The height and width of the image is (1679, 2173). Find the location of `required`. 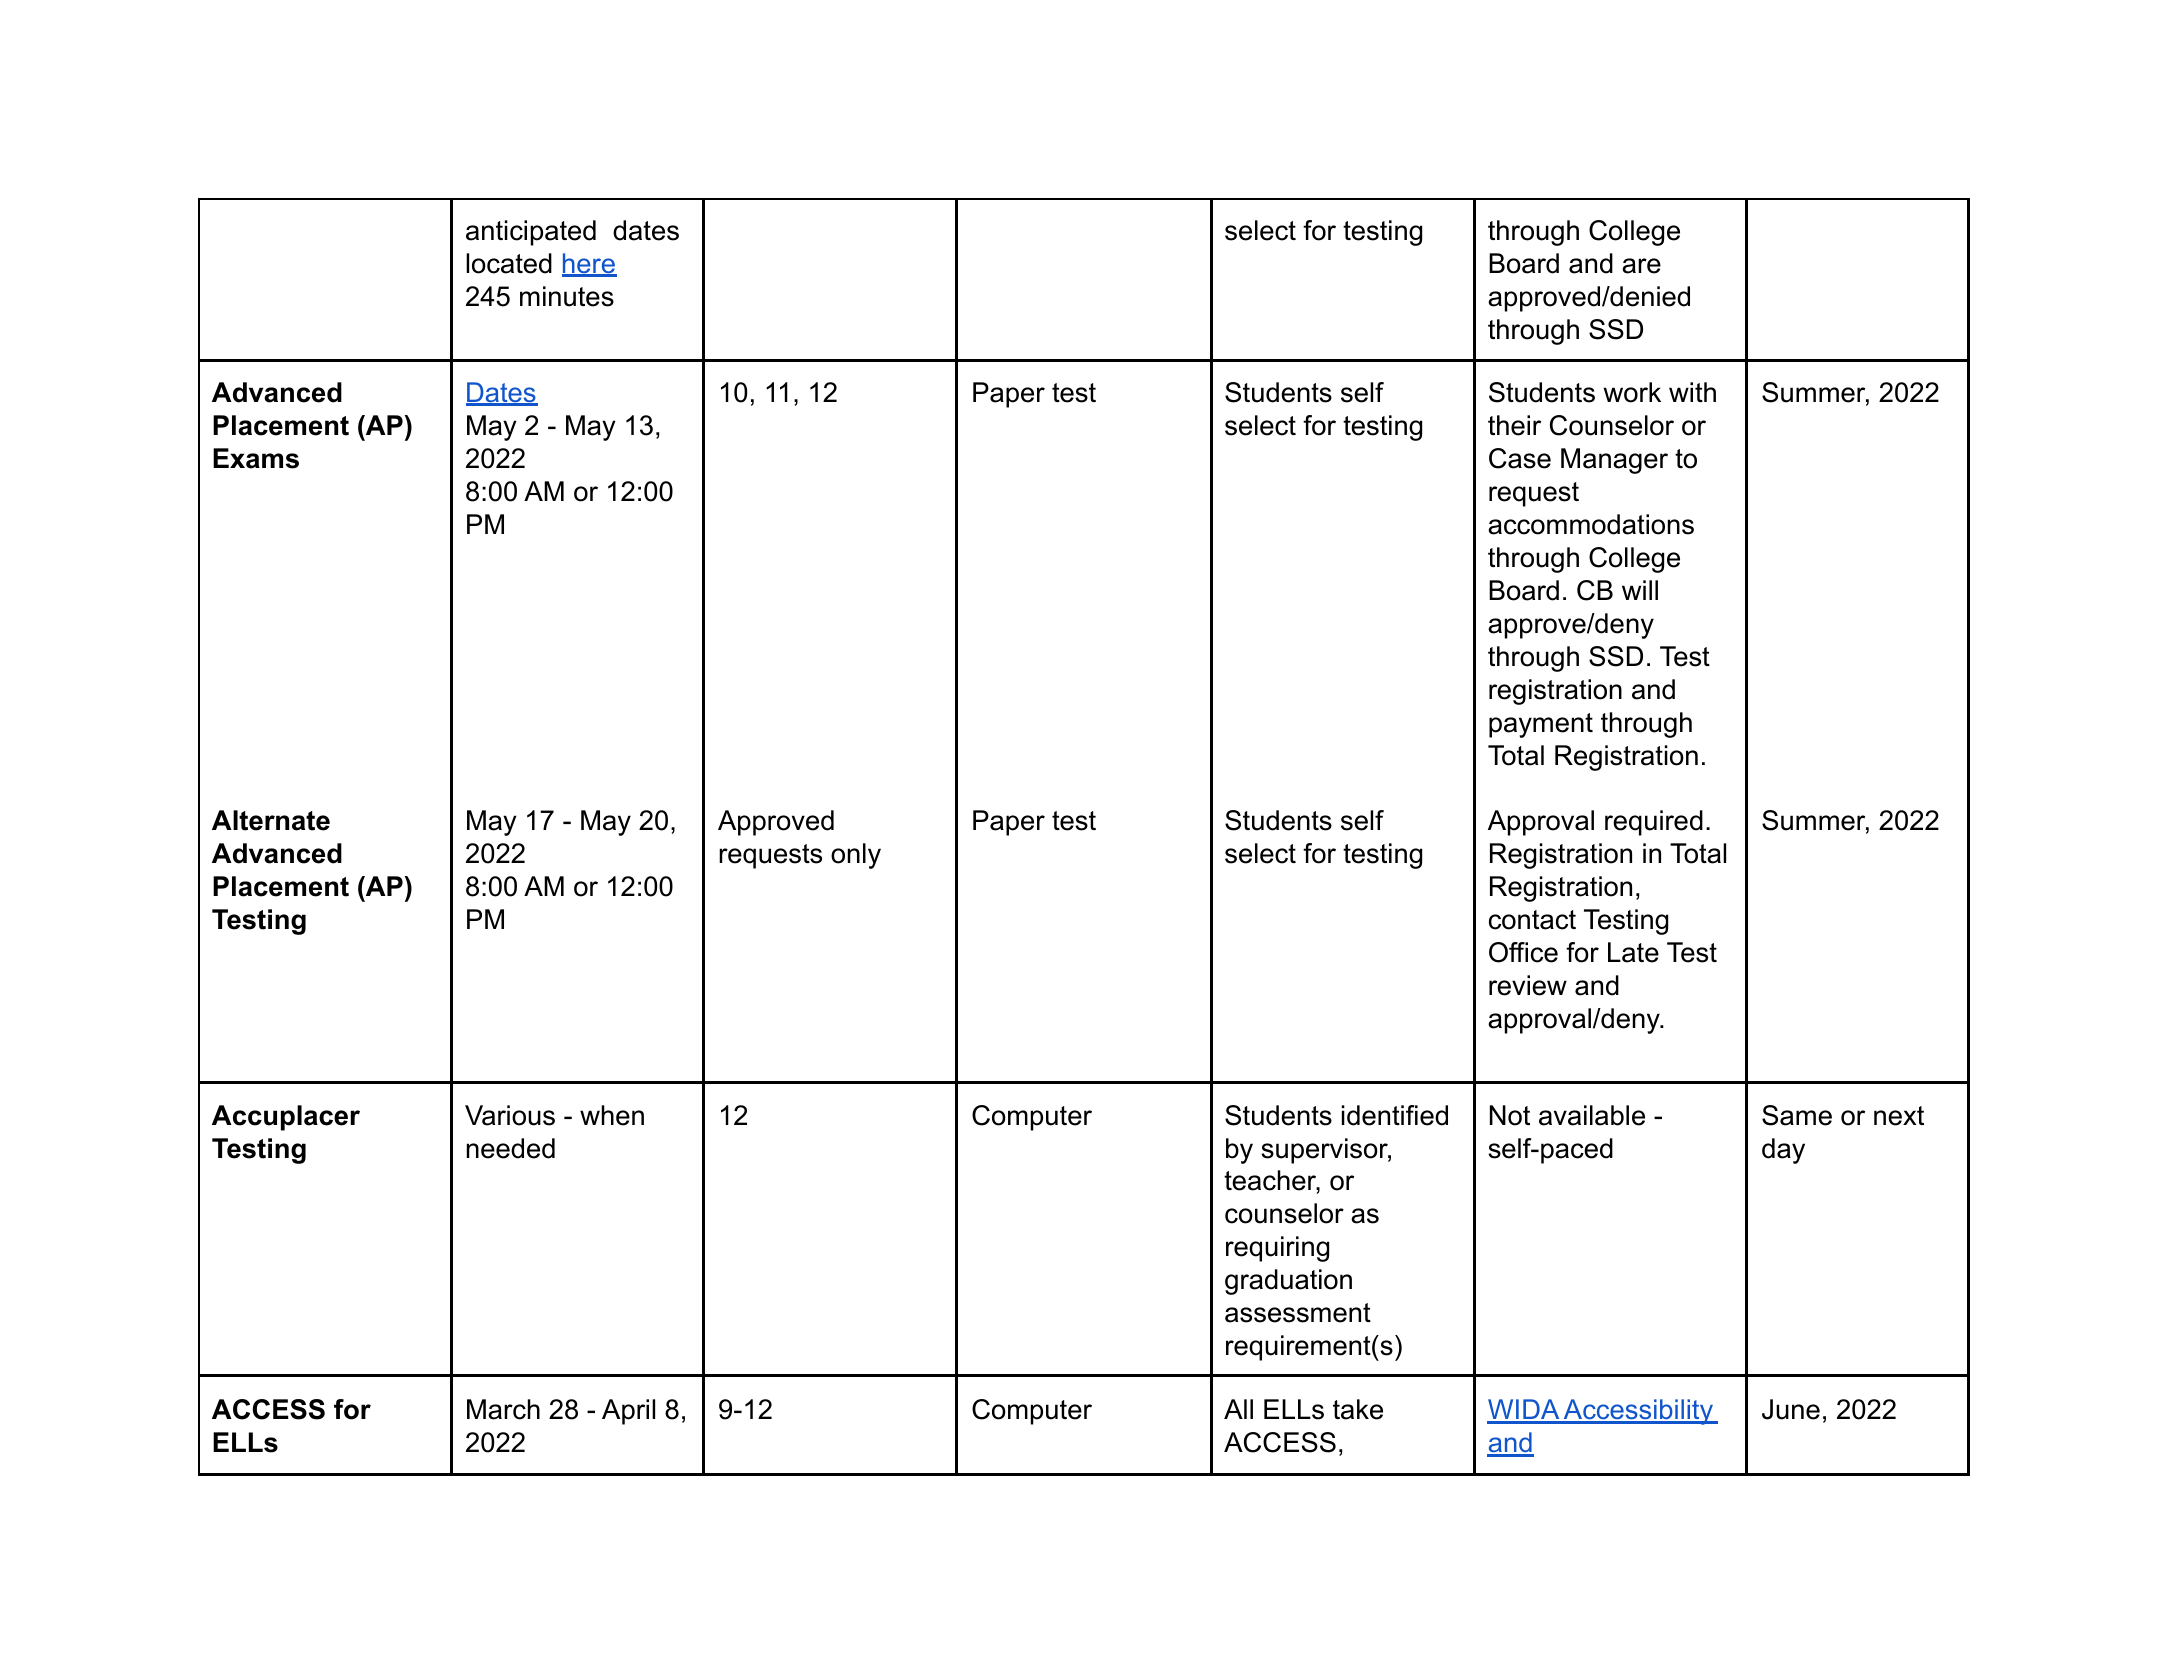

required is located at coordinates (1654, 823).
